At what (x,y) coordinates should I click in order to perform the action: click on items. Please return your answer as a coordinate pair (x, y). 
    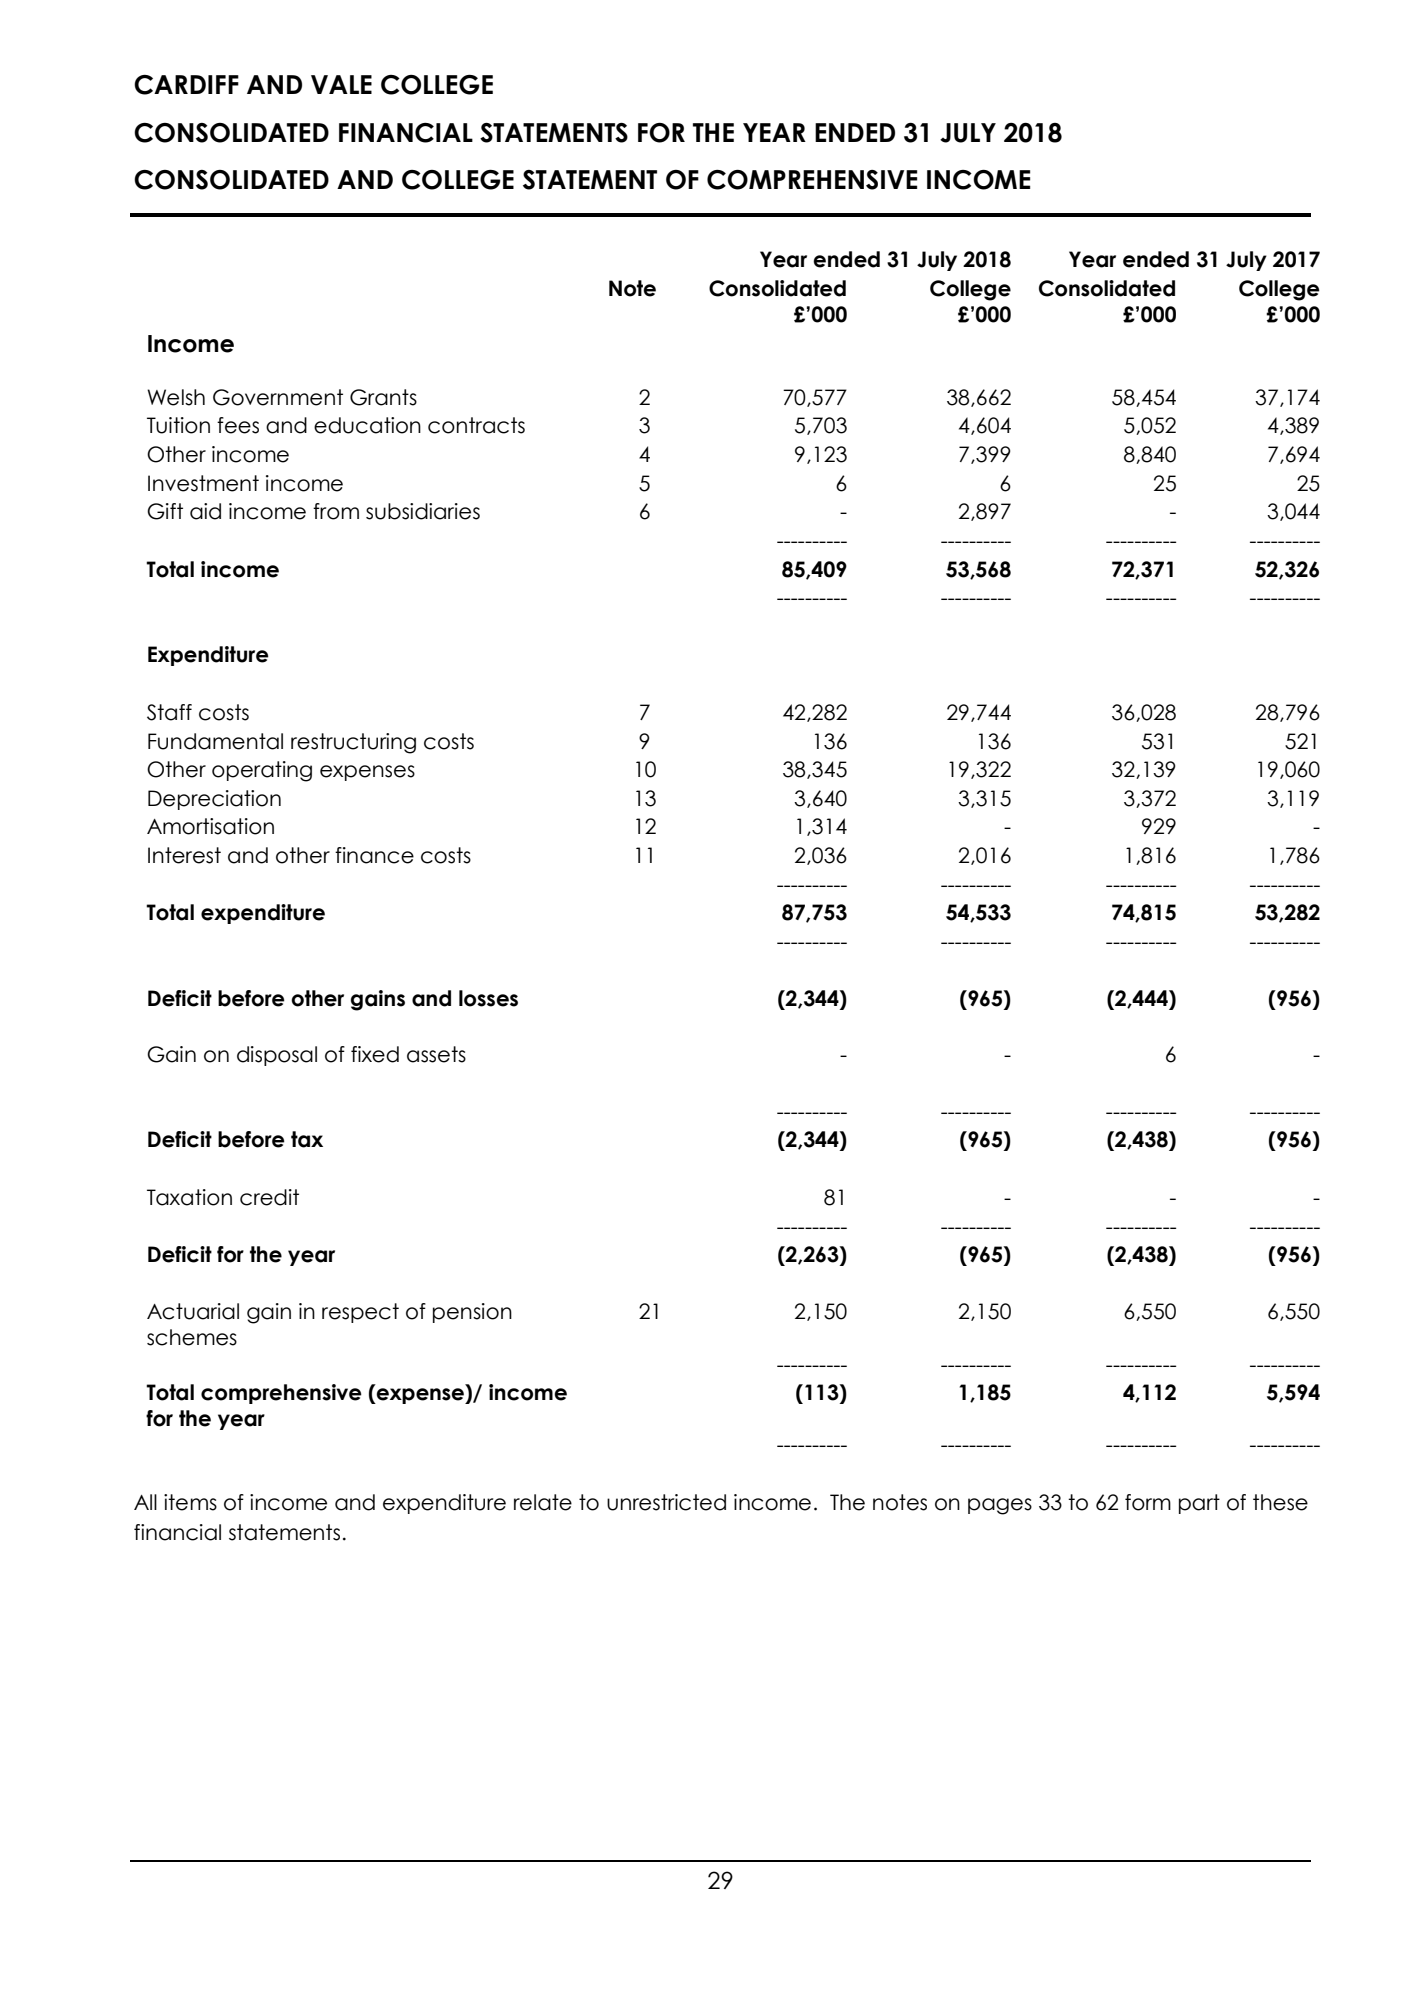
    Looking at the image, I should click on (190, 1502).
